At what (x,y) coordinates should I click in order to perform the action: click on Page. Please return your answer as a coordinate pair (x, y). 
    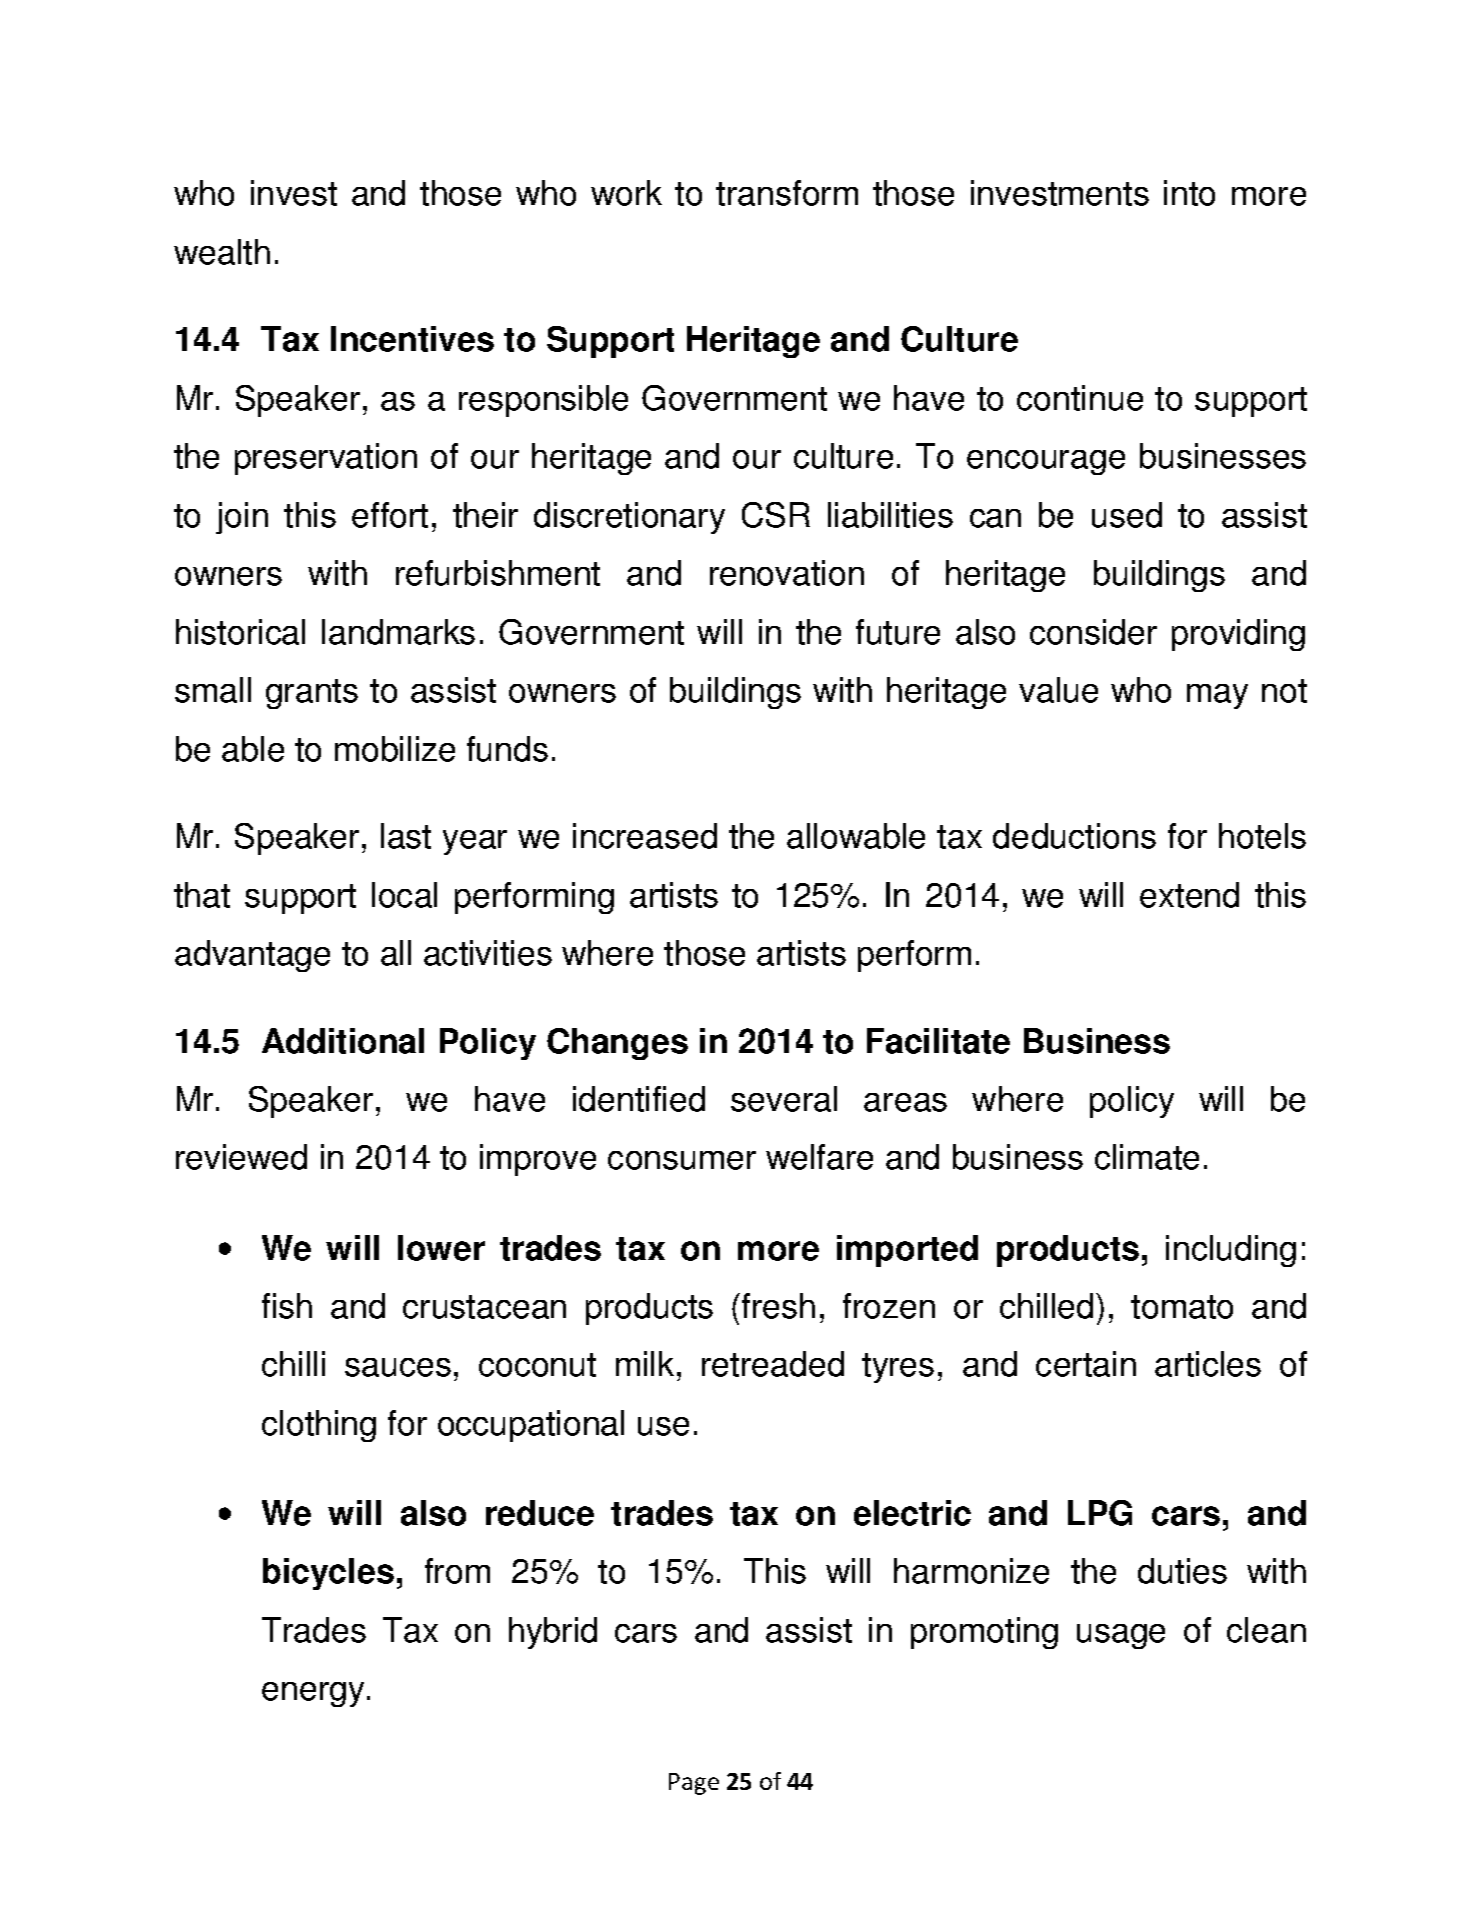
    Looking at the image, I should click on (694, 1784).
